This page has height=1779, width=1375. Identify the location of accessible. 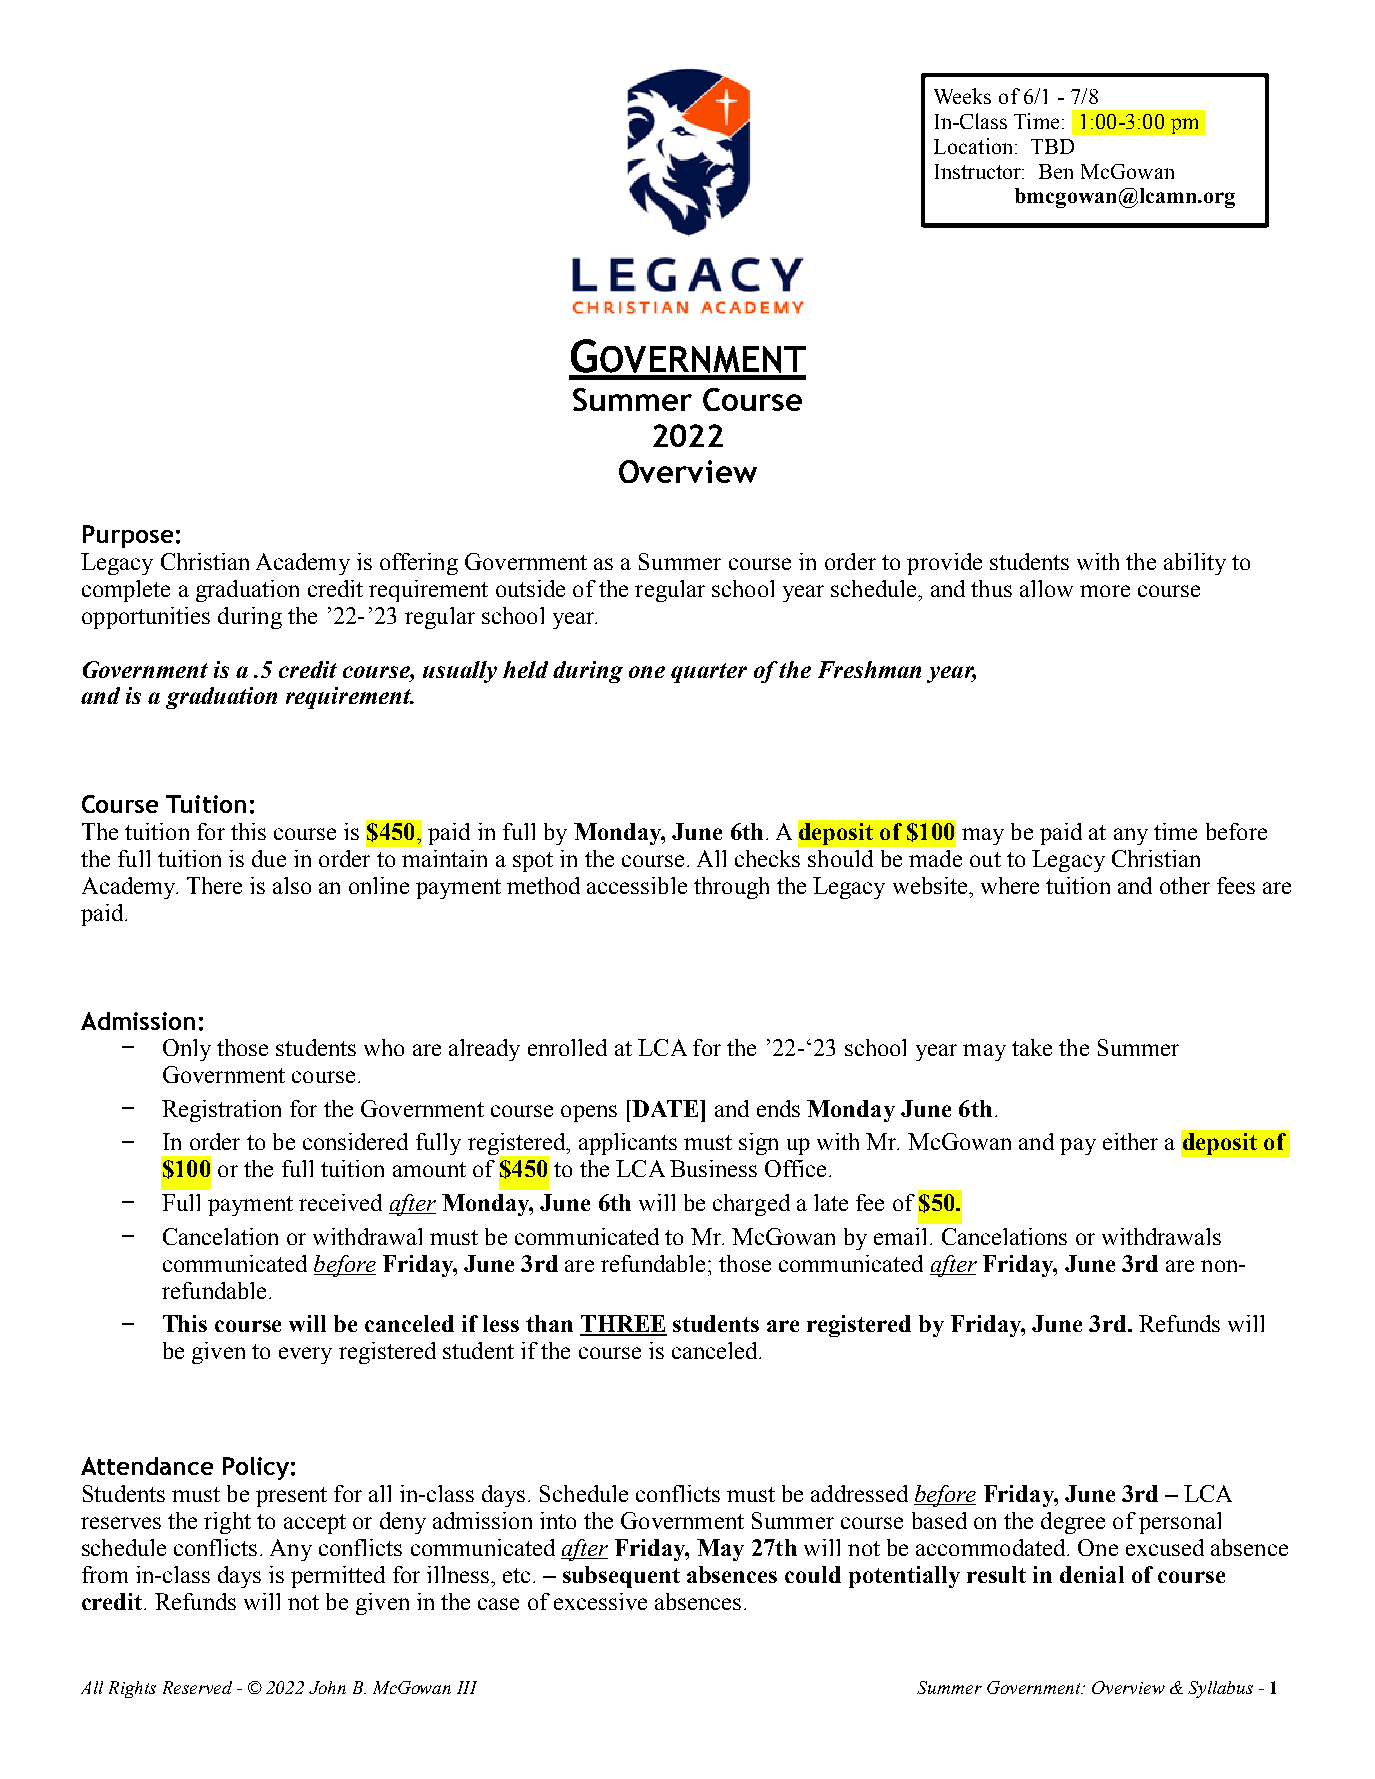
(637, 885).
